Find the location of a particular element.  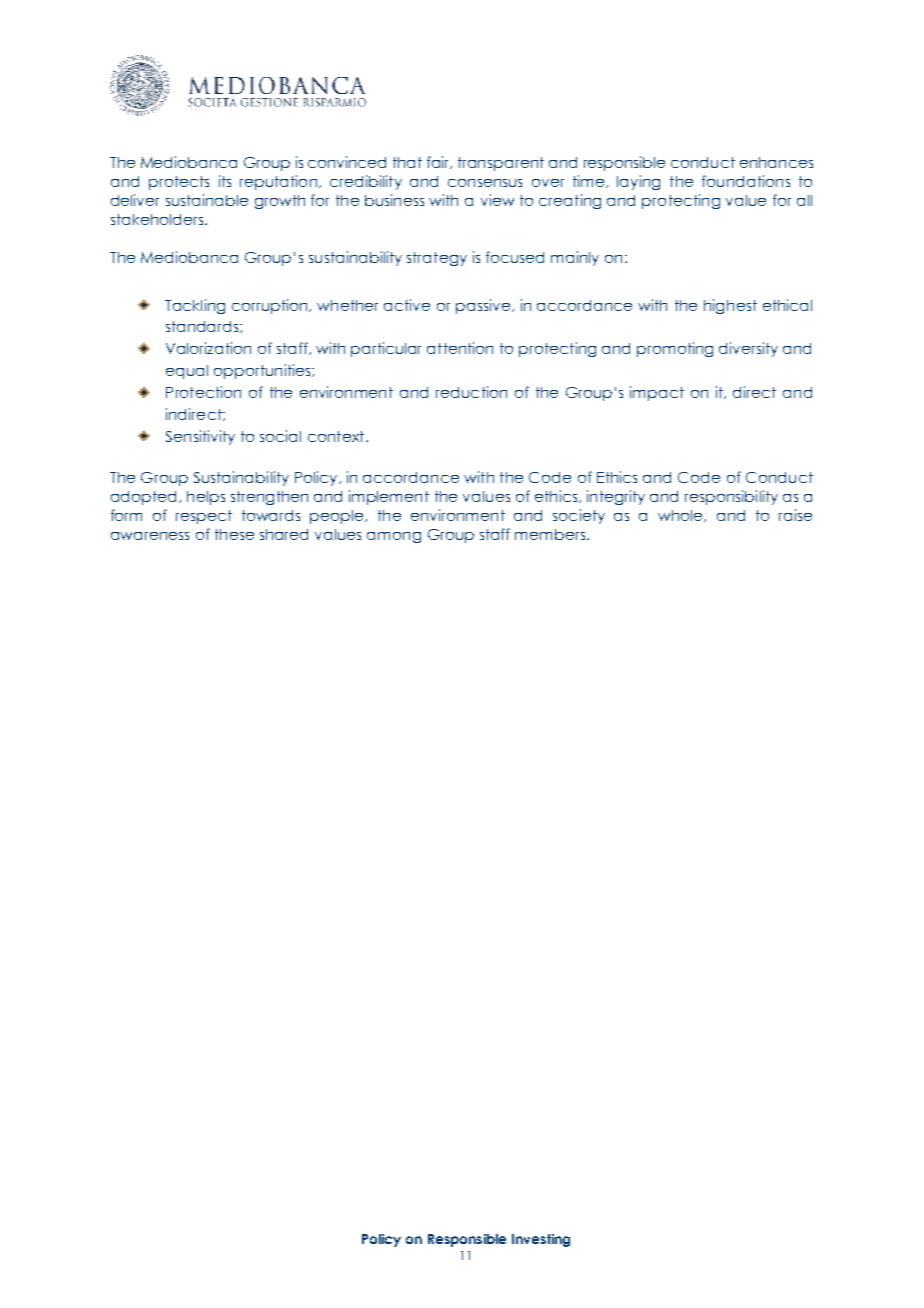

members is located at coordinates (550, 534).
